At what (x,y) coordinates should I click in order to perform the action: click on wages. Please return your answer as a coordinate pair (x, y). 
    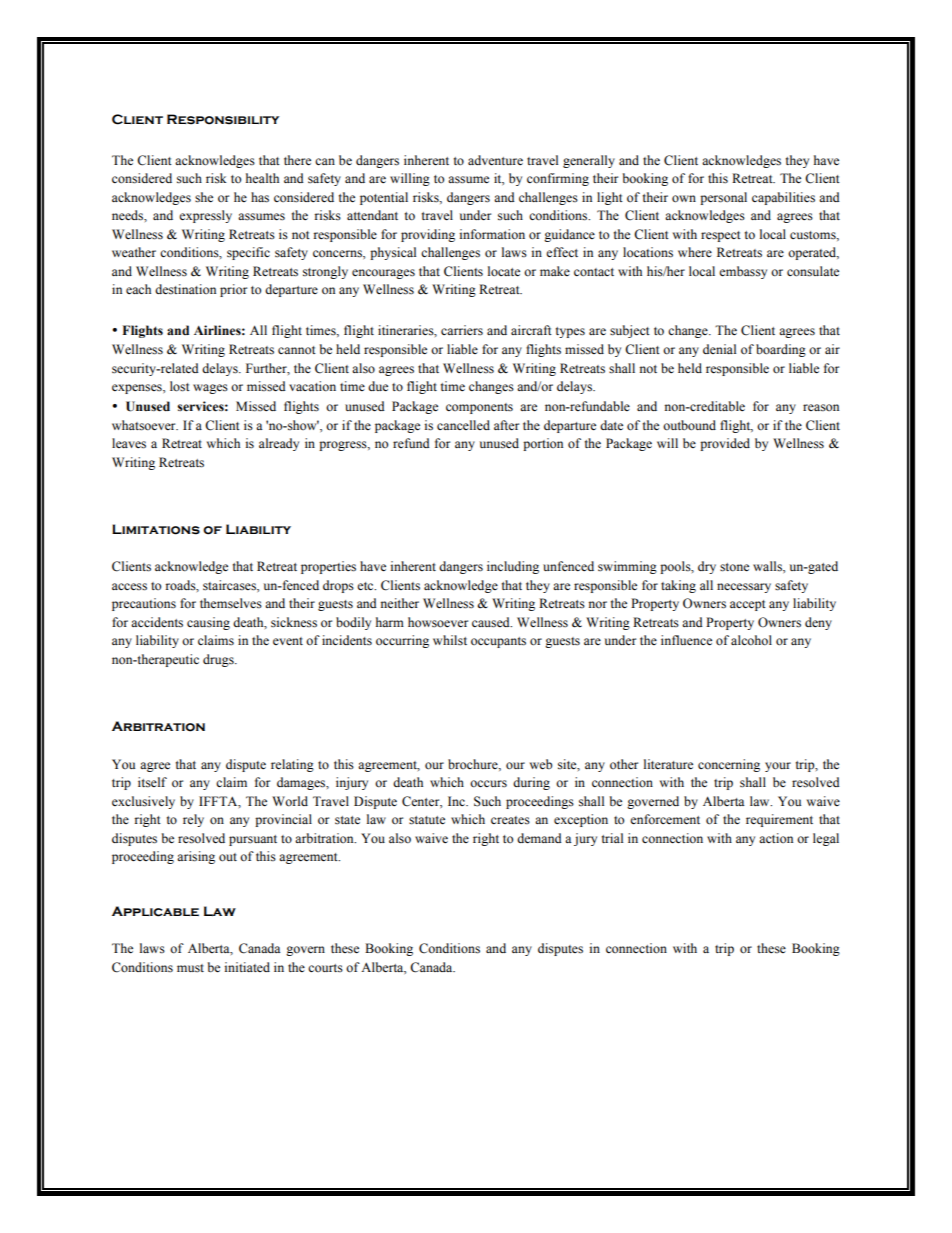
    Looking at the image, I should click on (210, 389).
